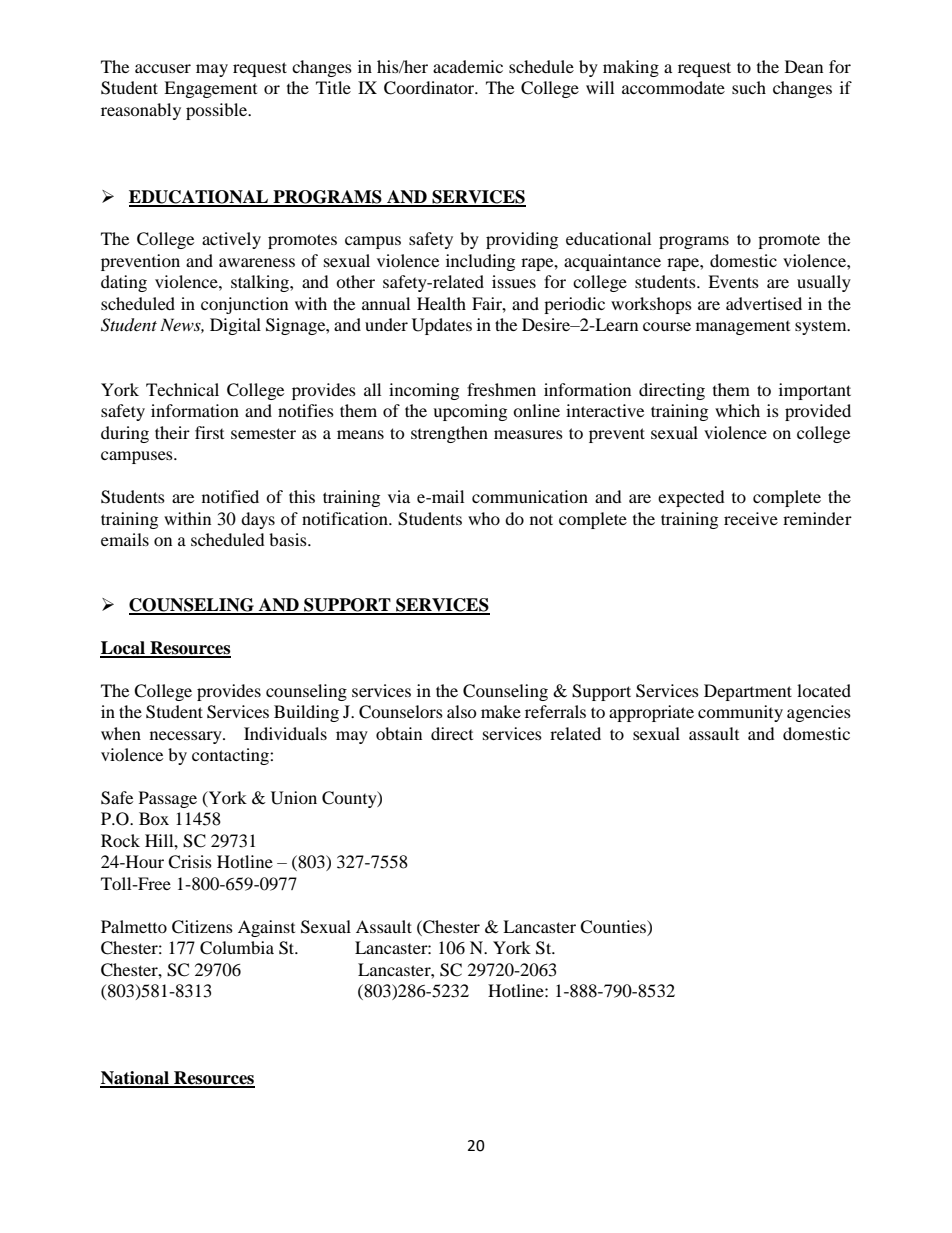 This page has height=1233, width=952. I want to click on Against, so click(266, 928).
